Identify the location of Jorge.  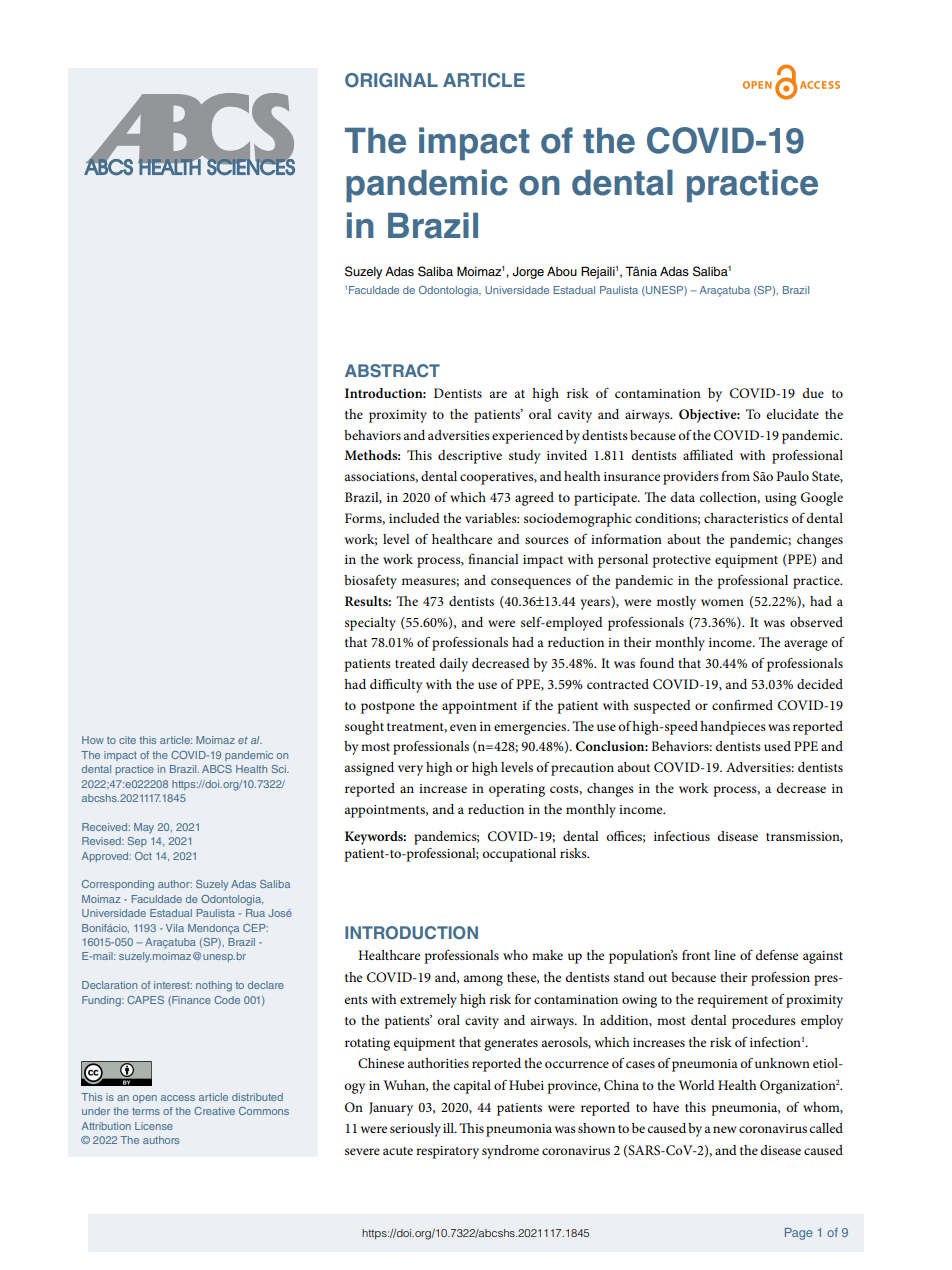
(528, 273).
